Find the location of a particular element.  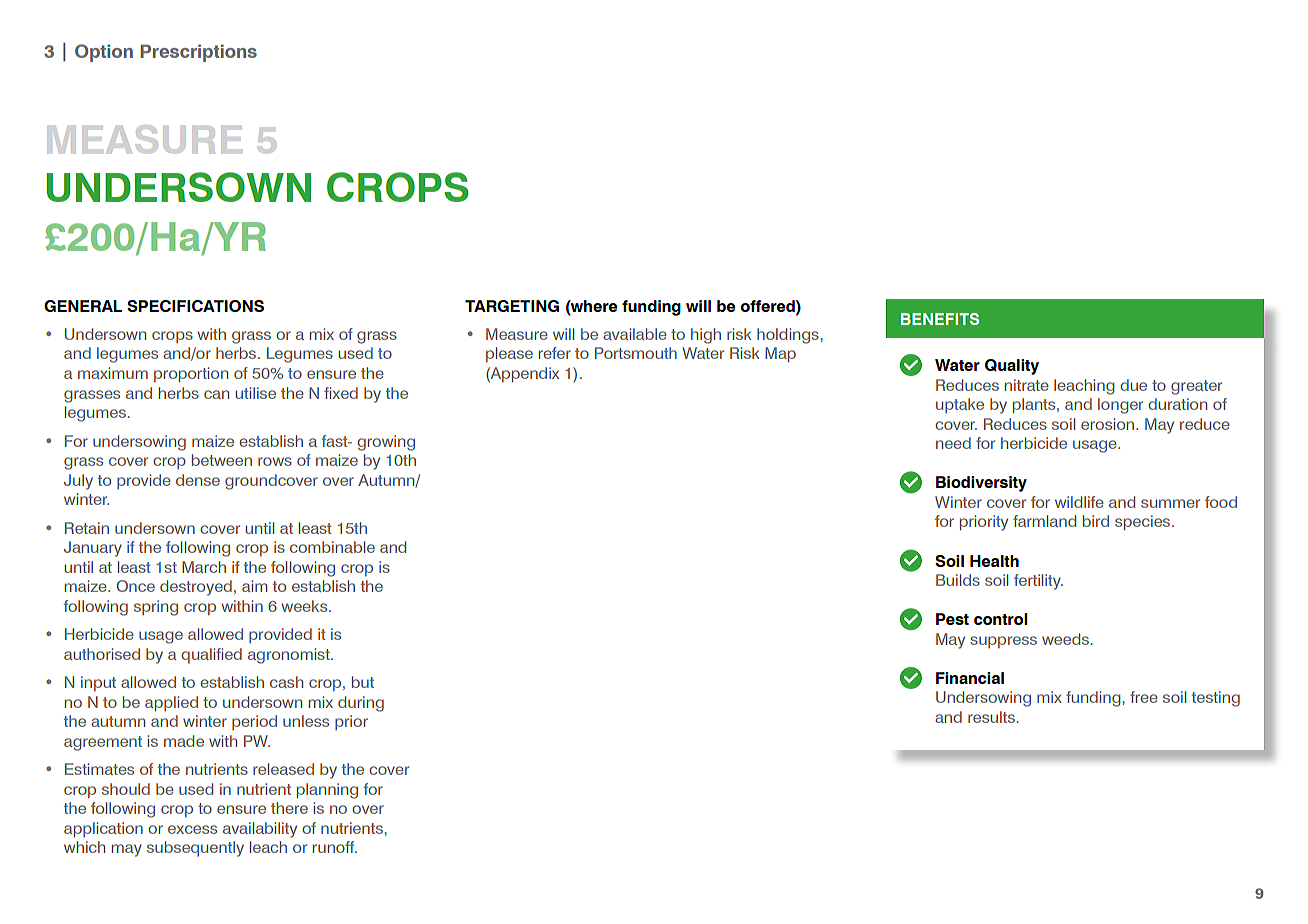

free is located at coordinates (1144, 697).
